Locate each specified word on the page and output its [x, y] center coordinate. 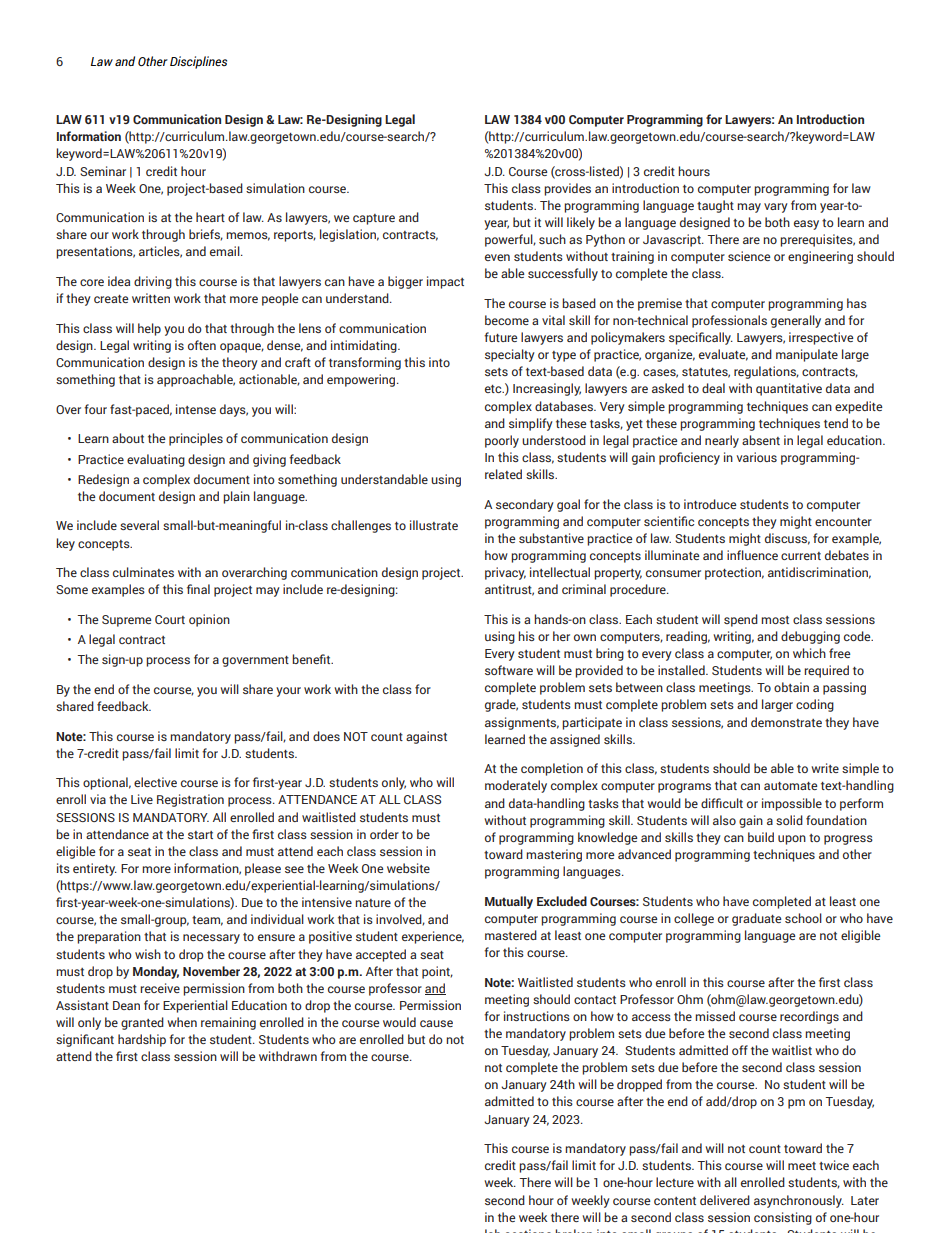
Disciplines [198, 62]
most [775, 620]
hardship [142, 1040]
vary [776, 208]
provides [567, 189]
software [509, 670]
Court [170, 619]
